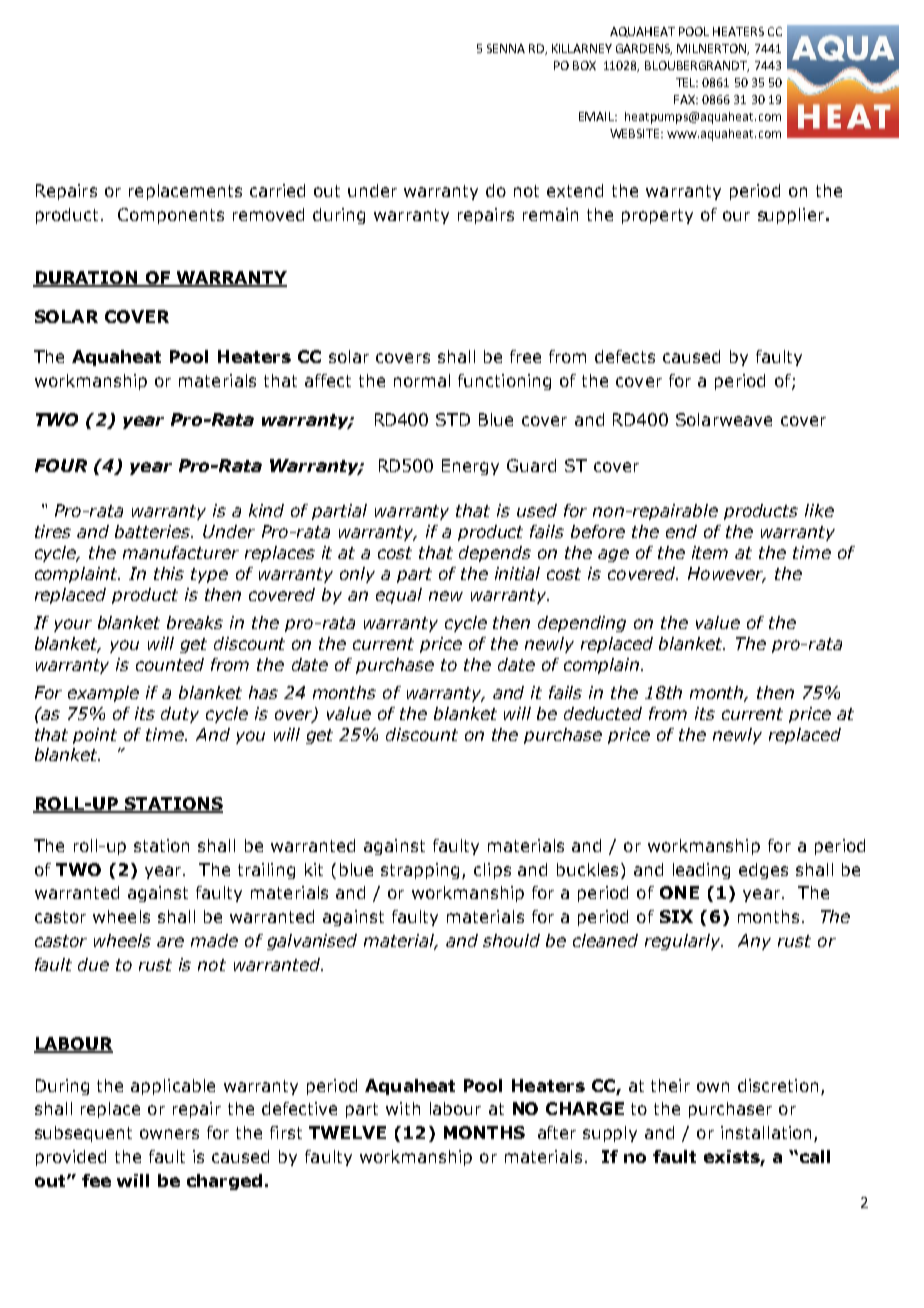  I want to click on with, so click(403, 1108).
